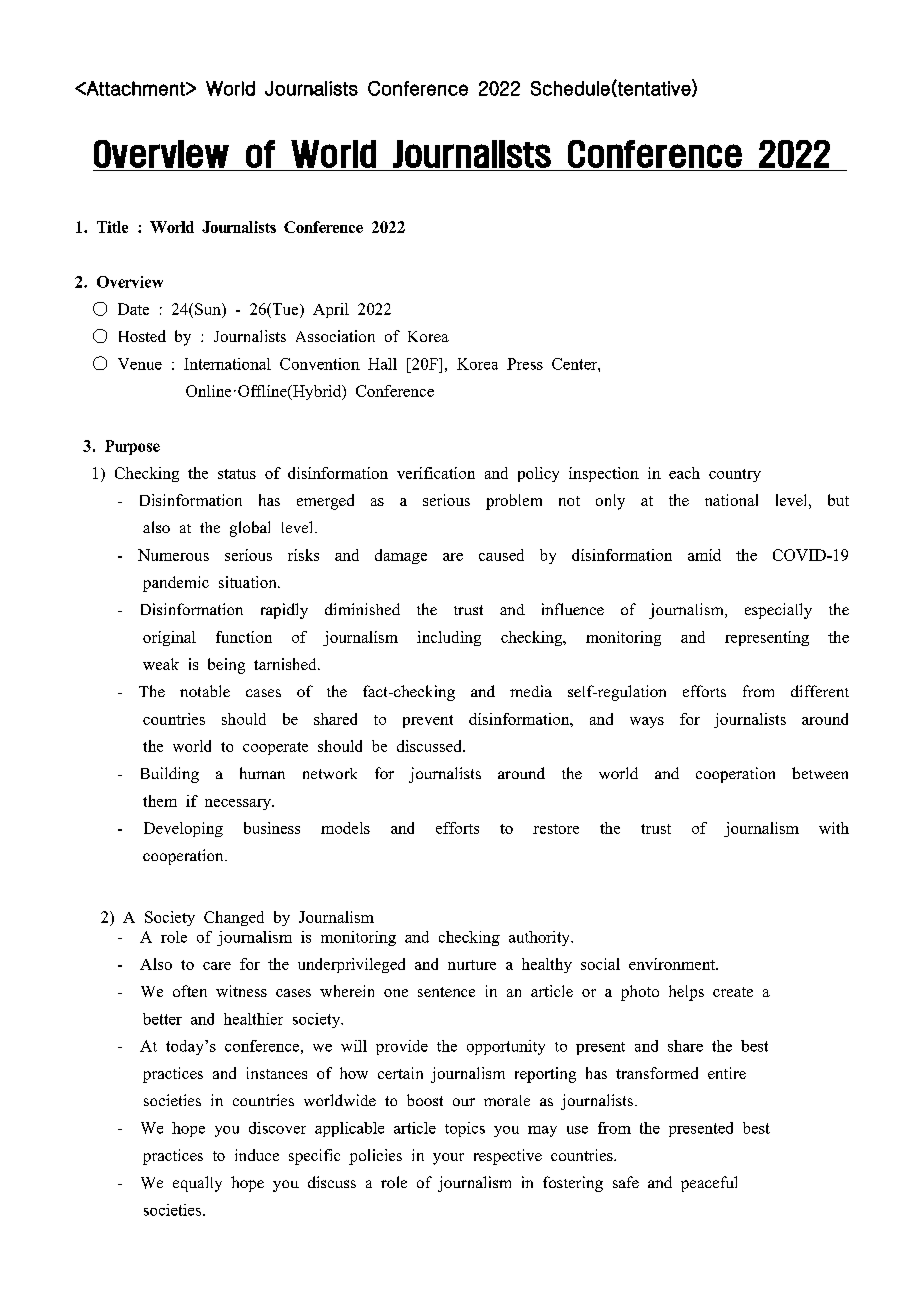  Describe the element at coordinates (112, 227) in the screenshot. I see `Title` at that location.
